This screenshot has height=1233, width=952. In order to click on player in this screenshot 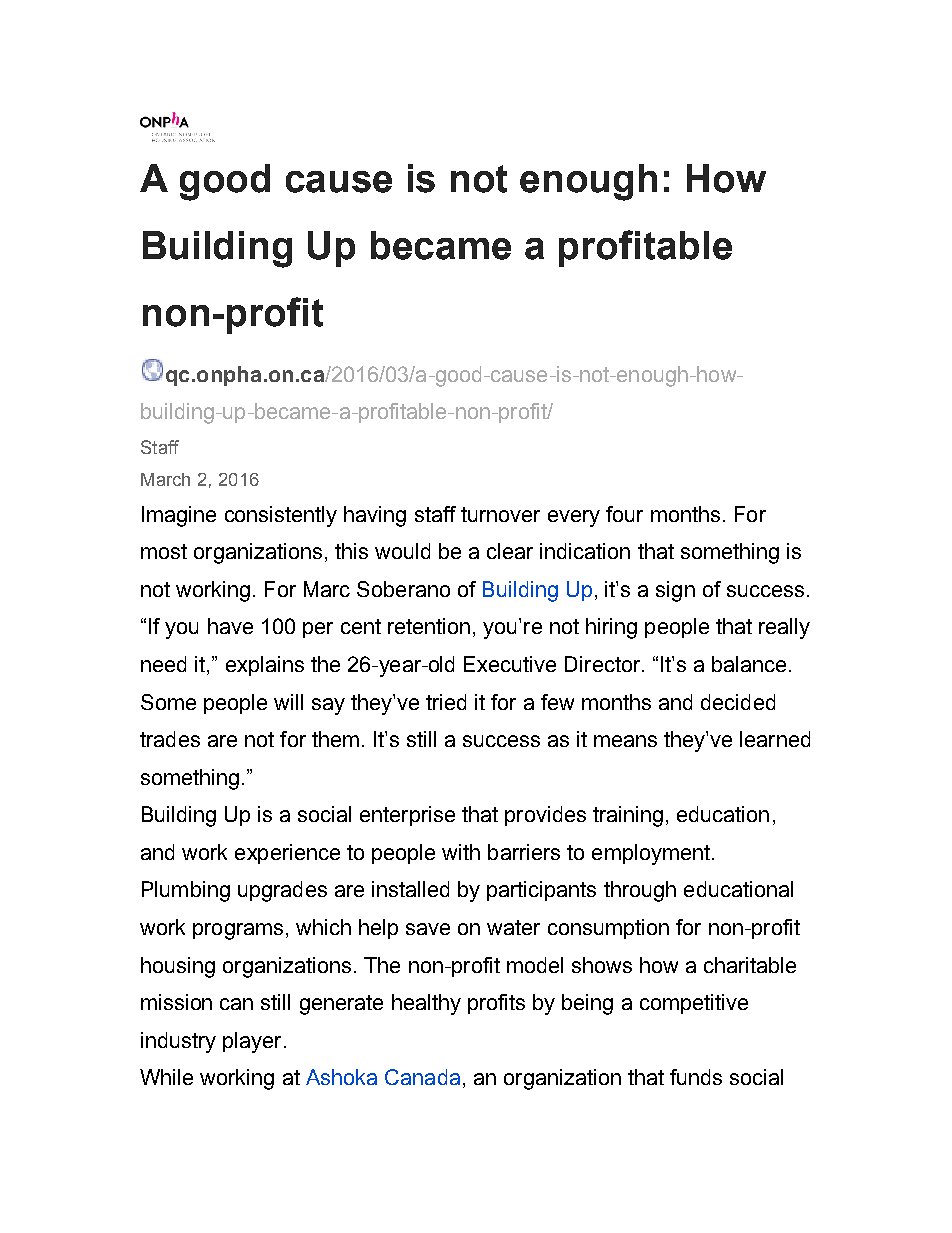, I will do `click(252, 1042)`.
